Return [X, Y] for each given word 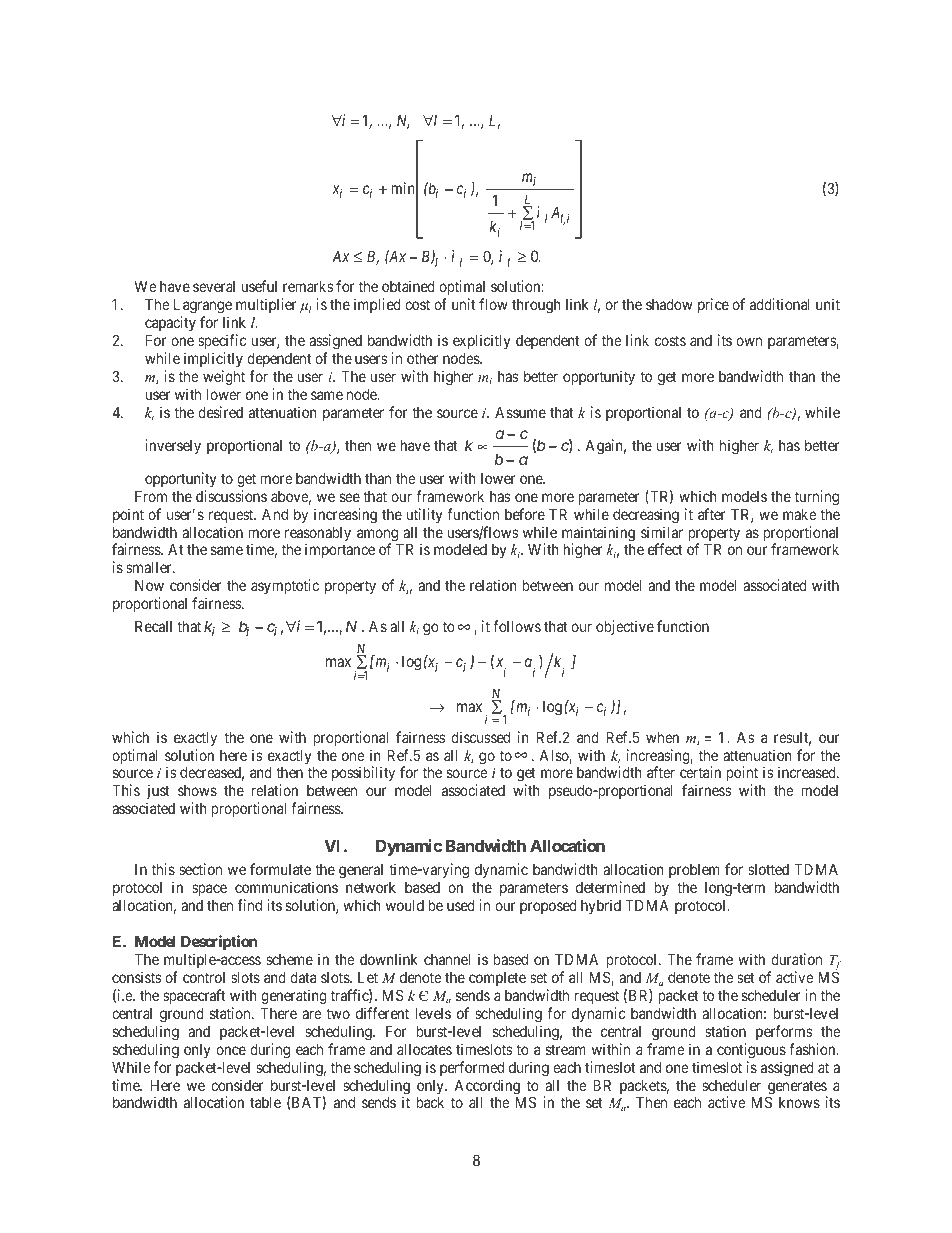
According [487, 1087]
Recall [153, 626]
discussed [480, 737]
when [662, 737]
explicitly [482, 341]
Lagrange [203, 308]
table [265, 1102]
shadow [669, 304]
